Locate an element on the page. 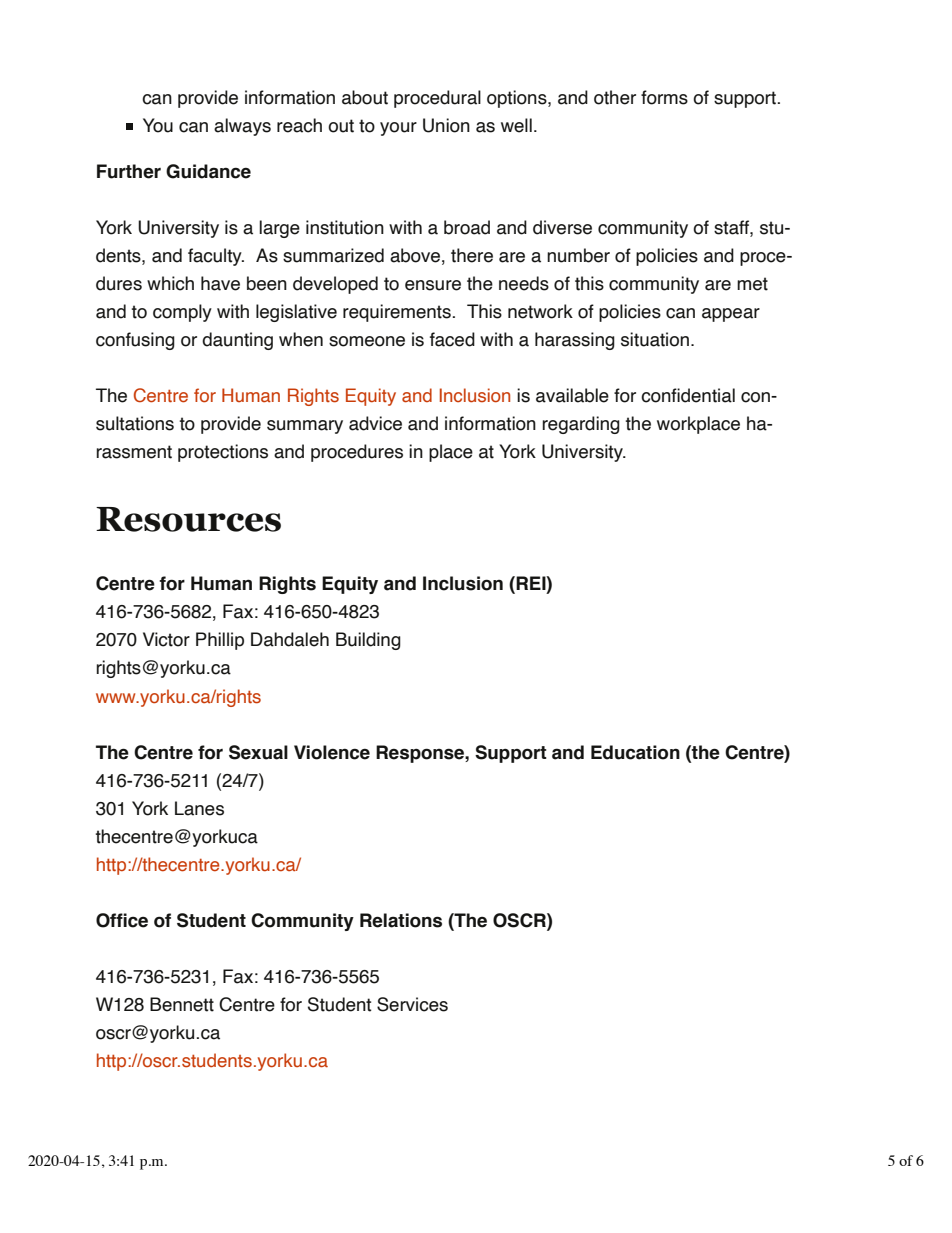 The image size is (952, 1233). forms is located at coordinates (664, 97).
